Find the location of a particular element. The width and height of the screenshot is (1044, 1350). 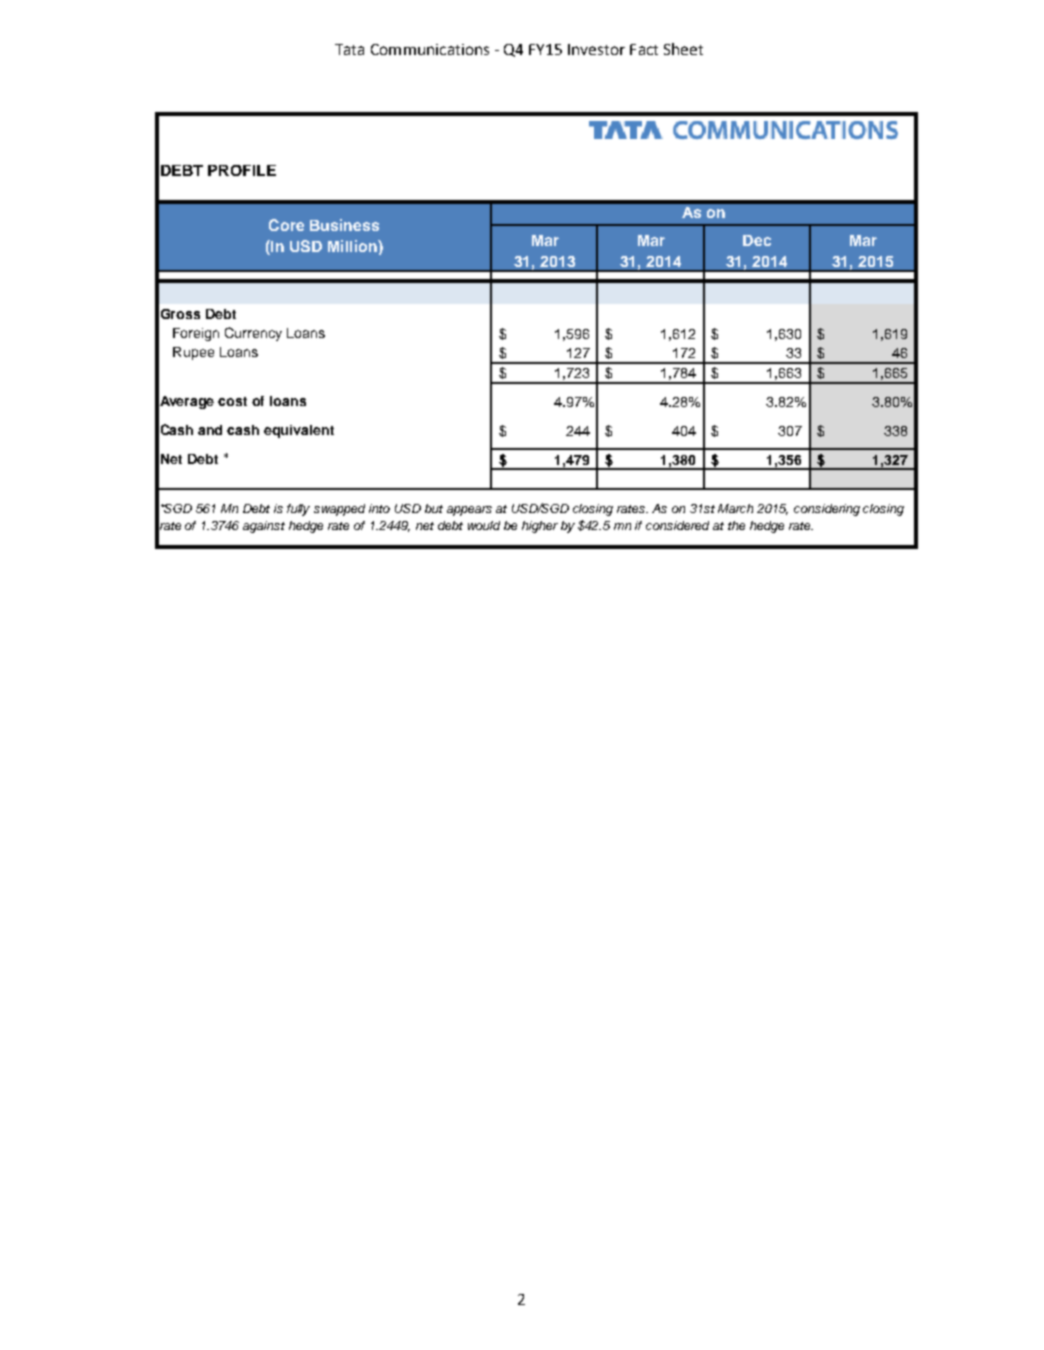

Dec is located at coordinates (757, 240).
